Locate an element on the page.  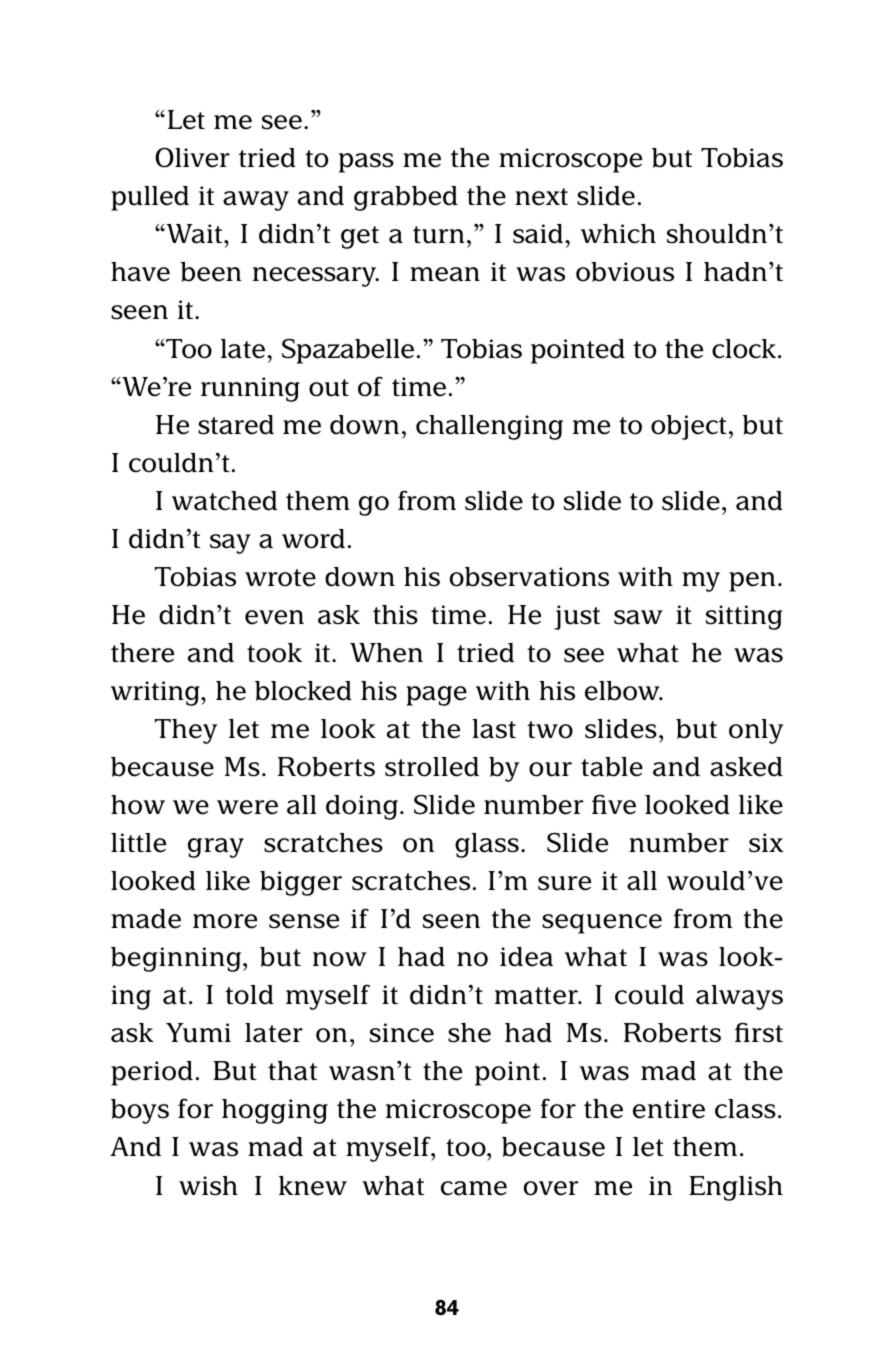
which is located at coordinates (618, 234).
